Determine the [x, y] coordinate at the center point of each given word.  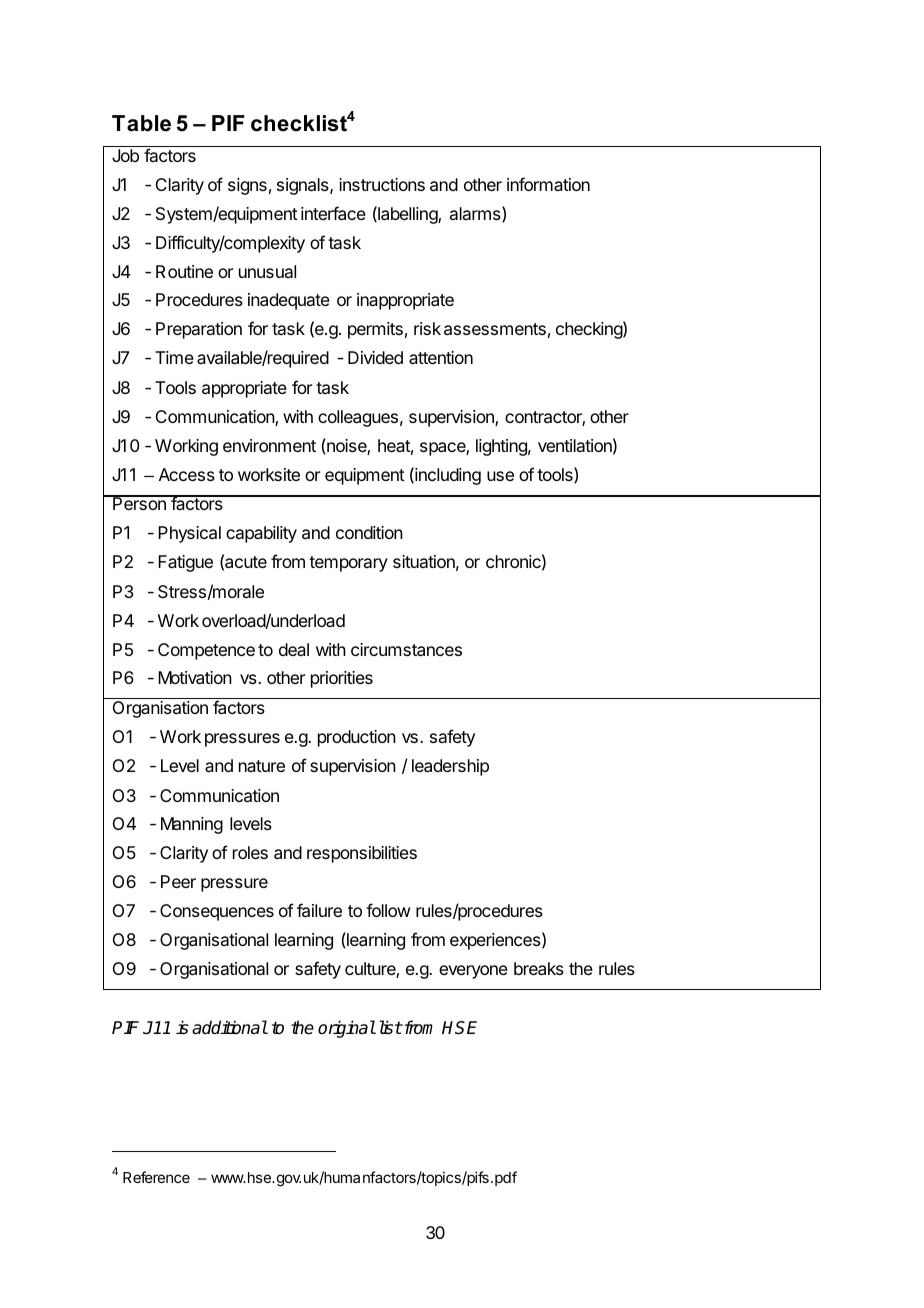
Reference [156, 1177]
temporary [348, 564]
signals [304, 186]
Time [174, 357]
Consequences [217, 912]
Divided [375, 357]
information [548, 184]
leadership [450, 767]
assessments [495, 329]
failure [319, 910]
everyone [473, 972]
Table [141, 123]
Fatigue [185, 563]
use [500, 476]
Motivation [195, 677]
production [357, 738]
